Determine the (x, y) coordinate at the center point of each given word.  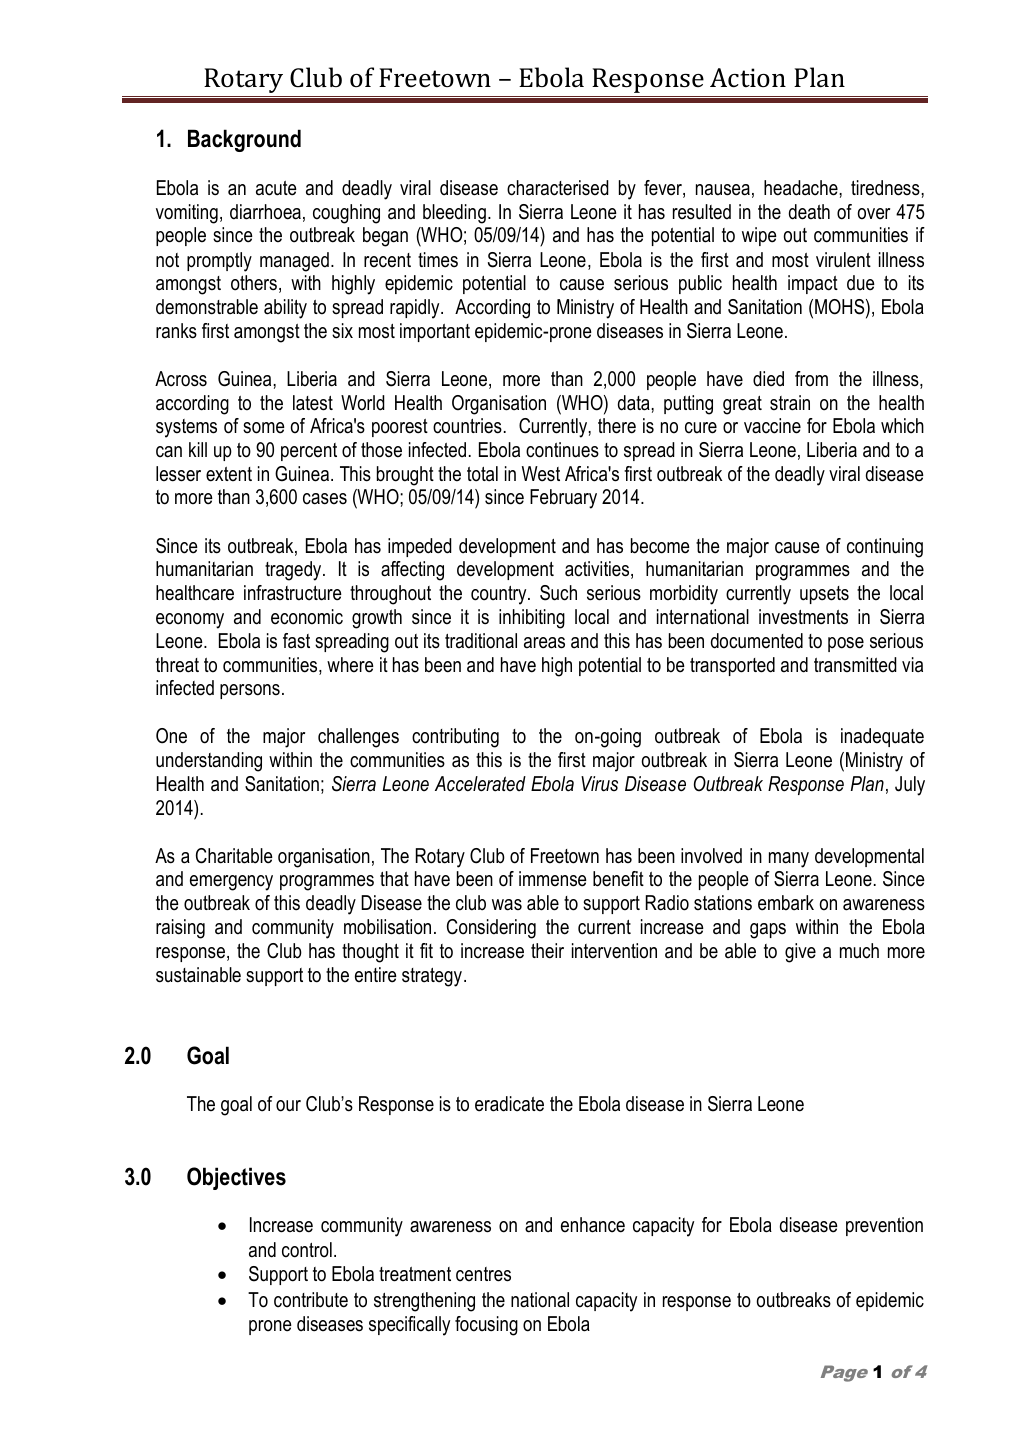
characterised (558, 188)
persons (250, 691)
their (547, 951)
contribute (311, 1300)
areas (544, 643)
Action (748, 78)
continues (562, 450)
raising (180, 929)
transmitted (855, 665)
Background (244, 140)
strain (790, 403)
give (800, 953)
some (264, 428)
